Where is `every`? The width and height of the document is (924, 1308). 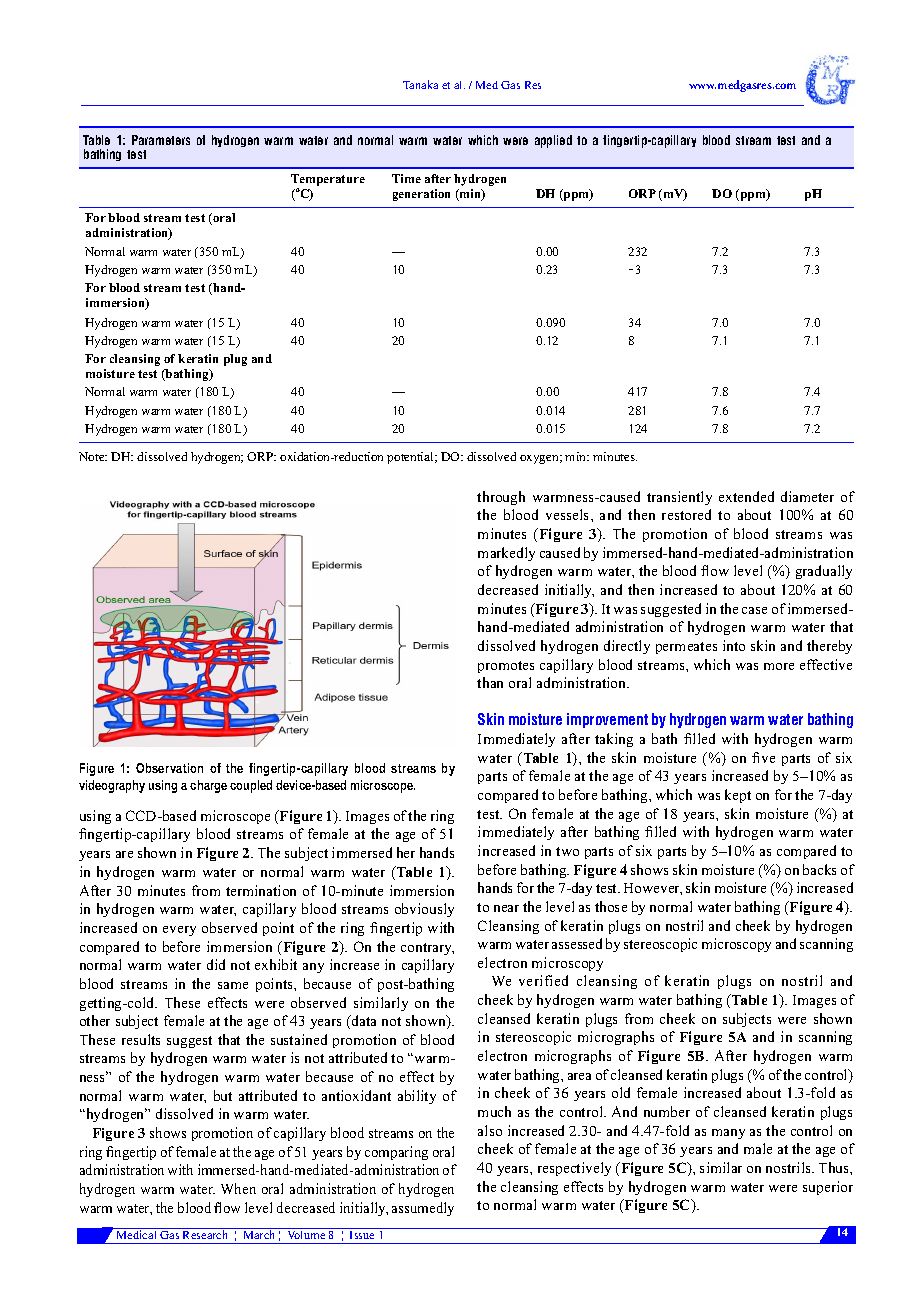 every is located at coordinates (179, 931).
